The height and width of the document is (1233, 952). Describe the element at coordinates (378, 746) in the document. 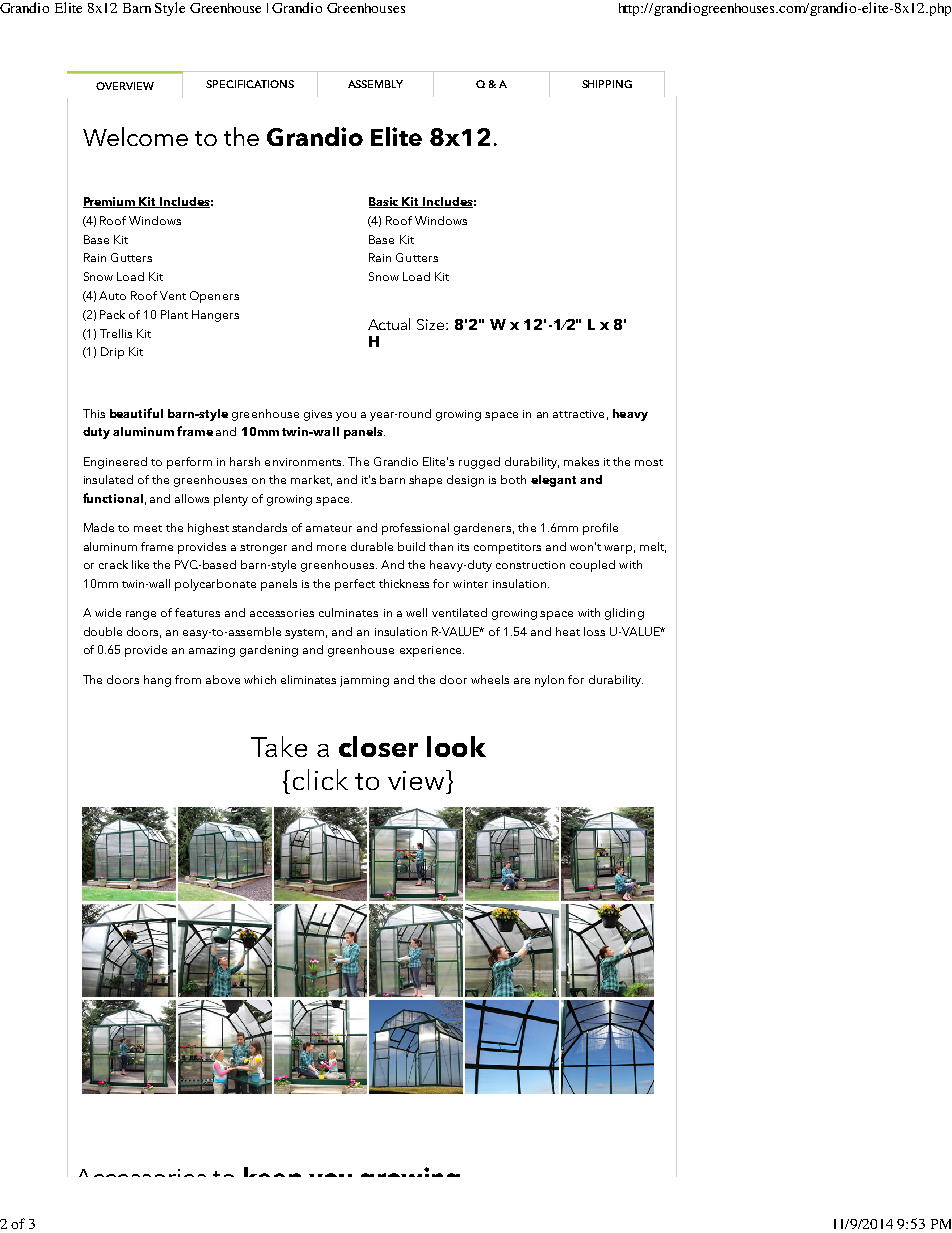

I see `closer` at that location.
